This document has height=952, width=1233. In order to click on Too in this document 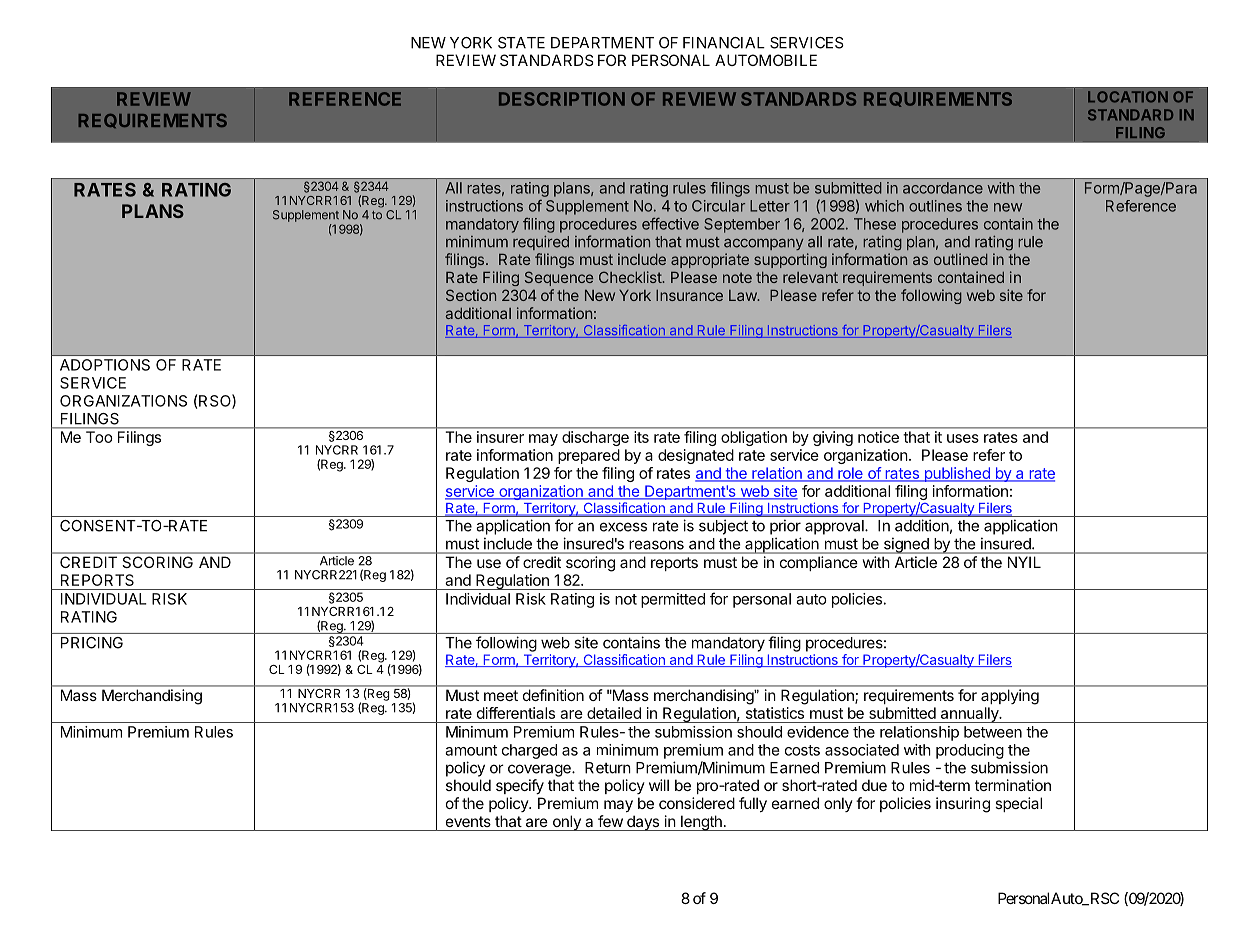, I will do `click(99, 437)`.
